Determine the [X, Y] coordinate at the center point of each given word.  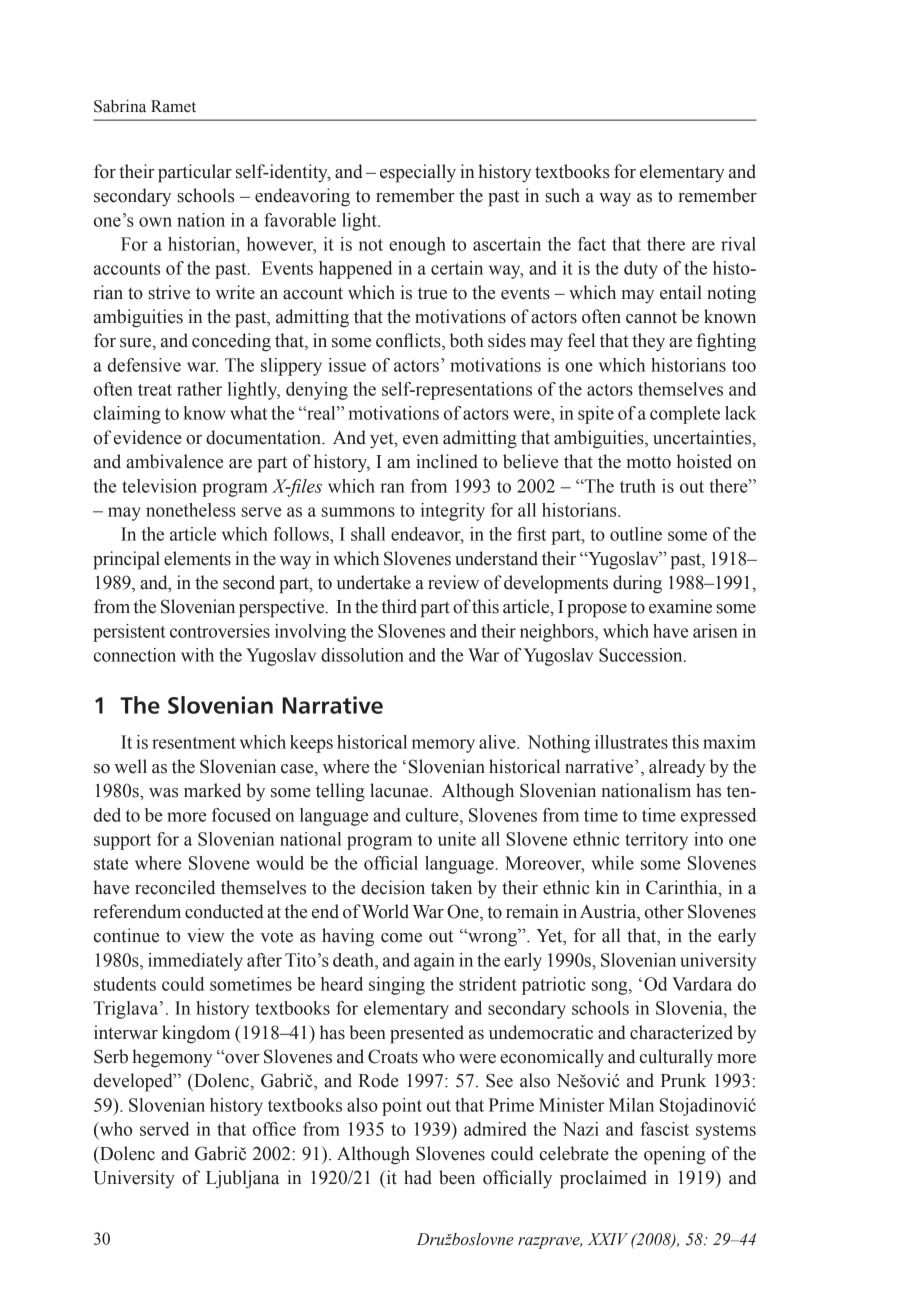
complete [685, 415]
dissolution [362, 655]
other [664, 911]
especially [418, 173]
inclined [447, 461]
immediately [195, 962]
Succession [642, 655]
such [562, 195]
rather [199, 389]
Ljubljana [242, 1179]
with [197, 655]
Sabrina [120, 106]
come [401, 938]
